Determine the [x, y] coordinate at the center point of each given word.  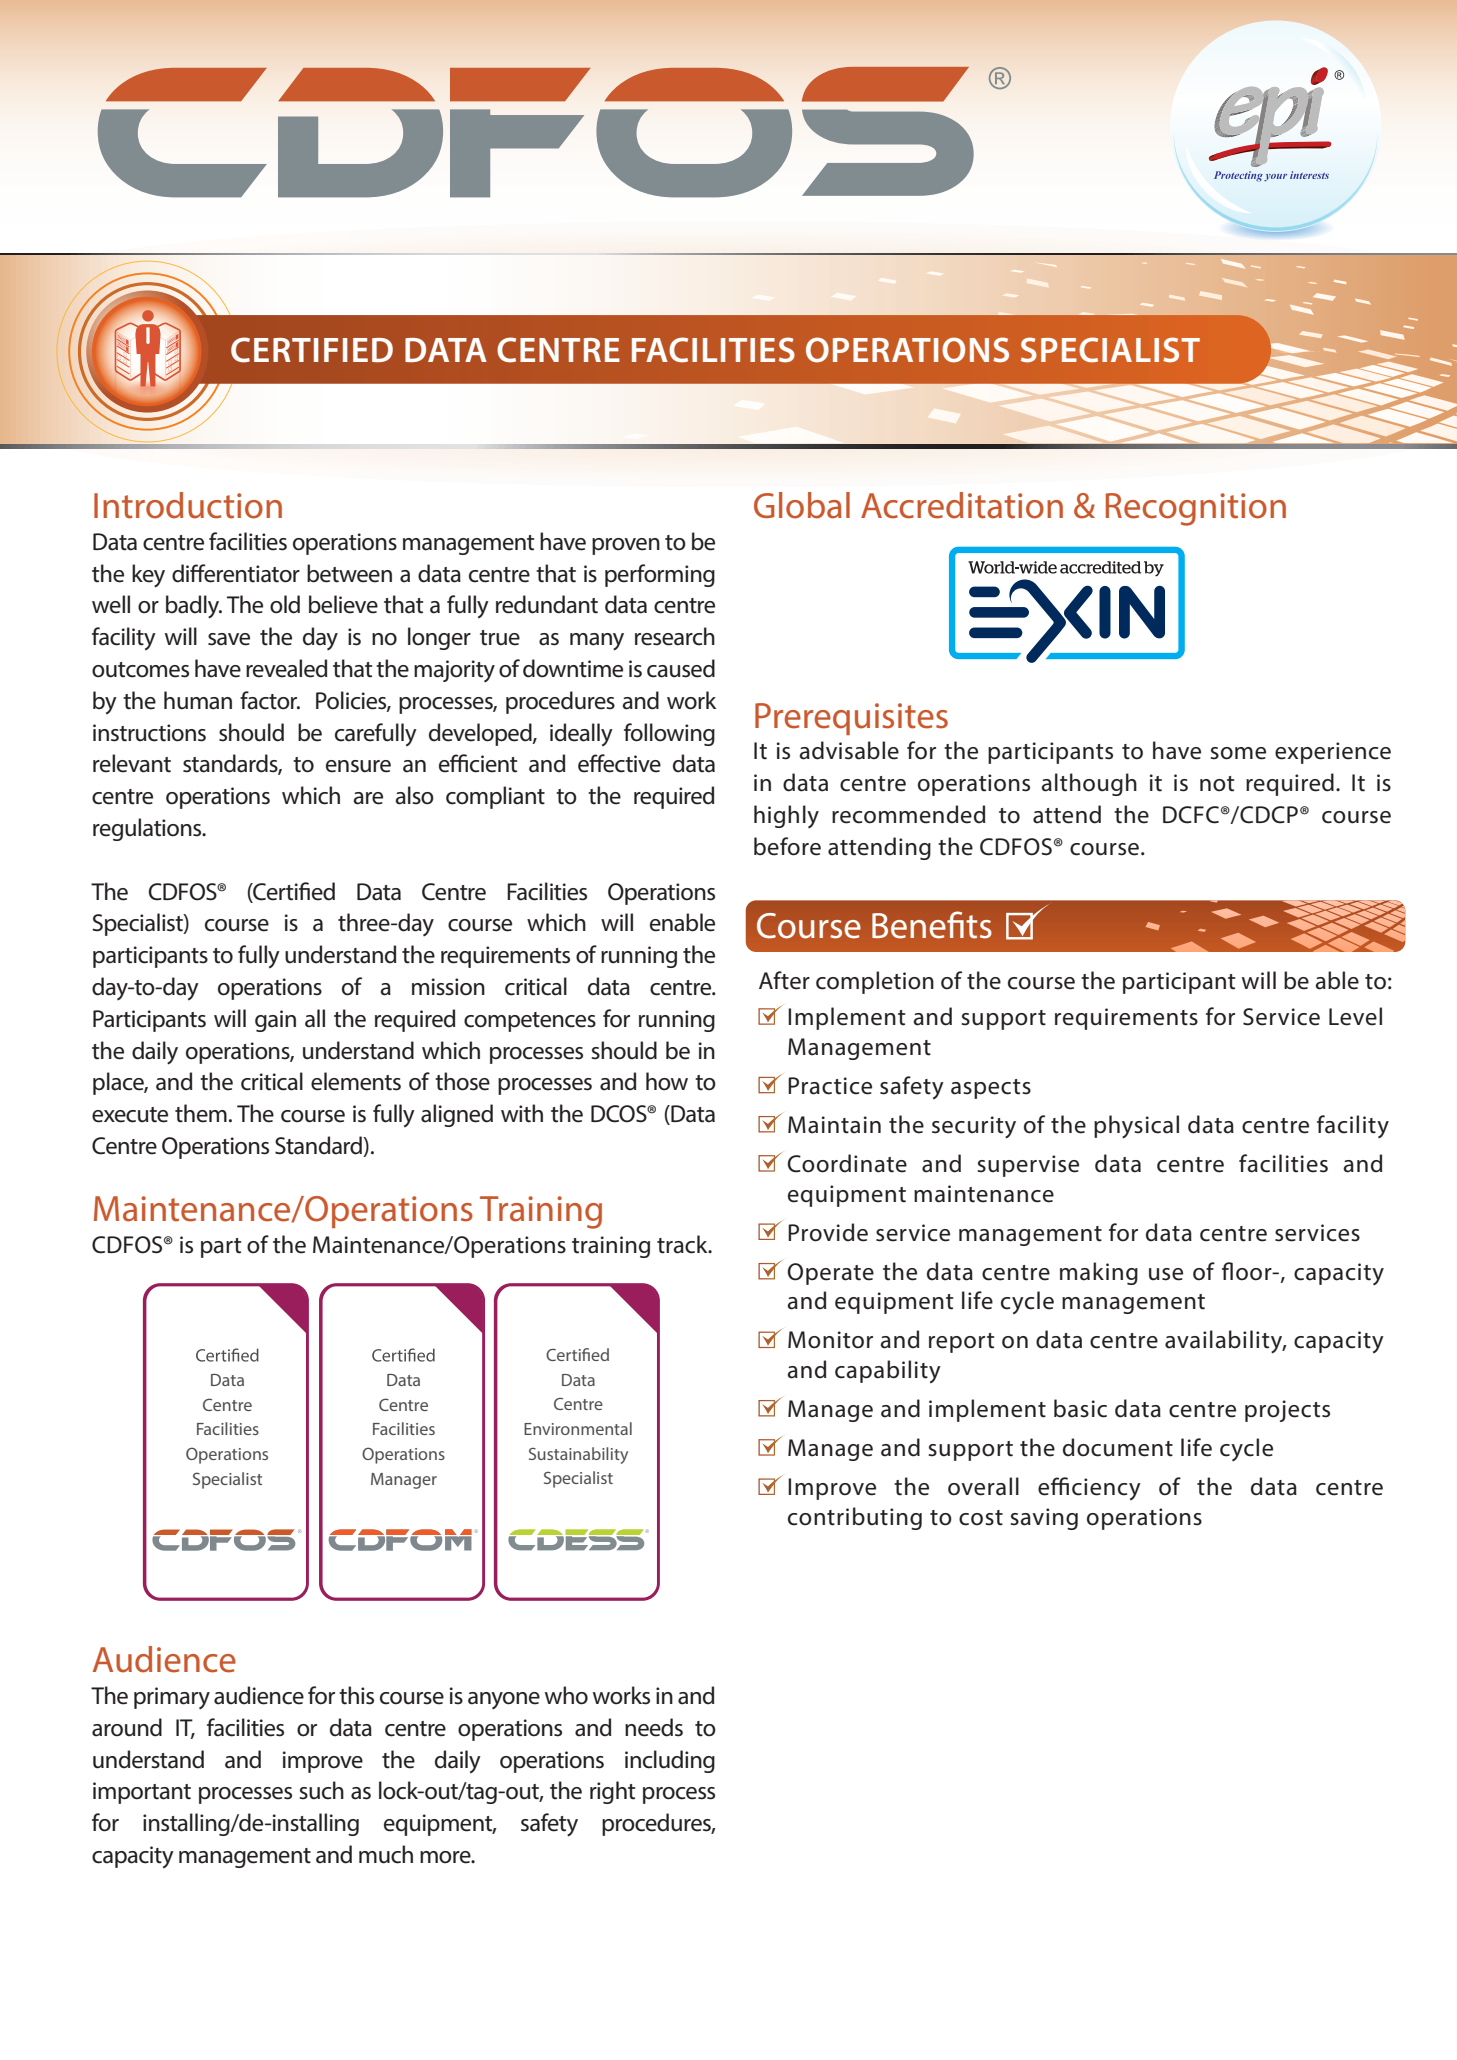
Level [1355, 1016]
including [670, 1761]
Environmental [578, 1428]
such [321, 1790]
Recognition [1196, 509]
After [784, 980]
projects [1287, 1411]
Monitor [830, 1340]
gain [275, 1021]
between [349, 573]
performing [660, 575]
